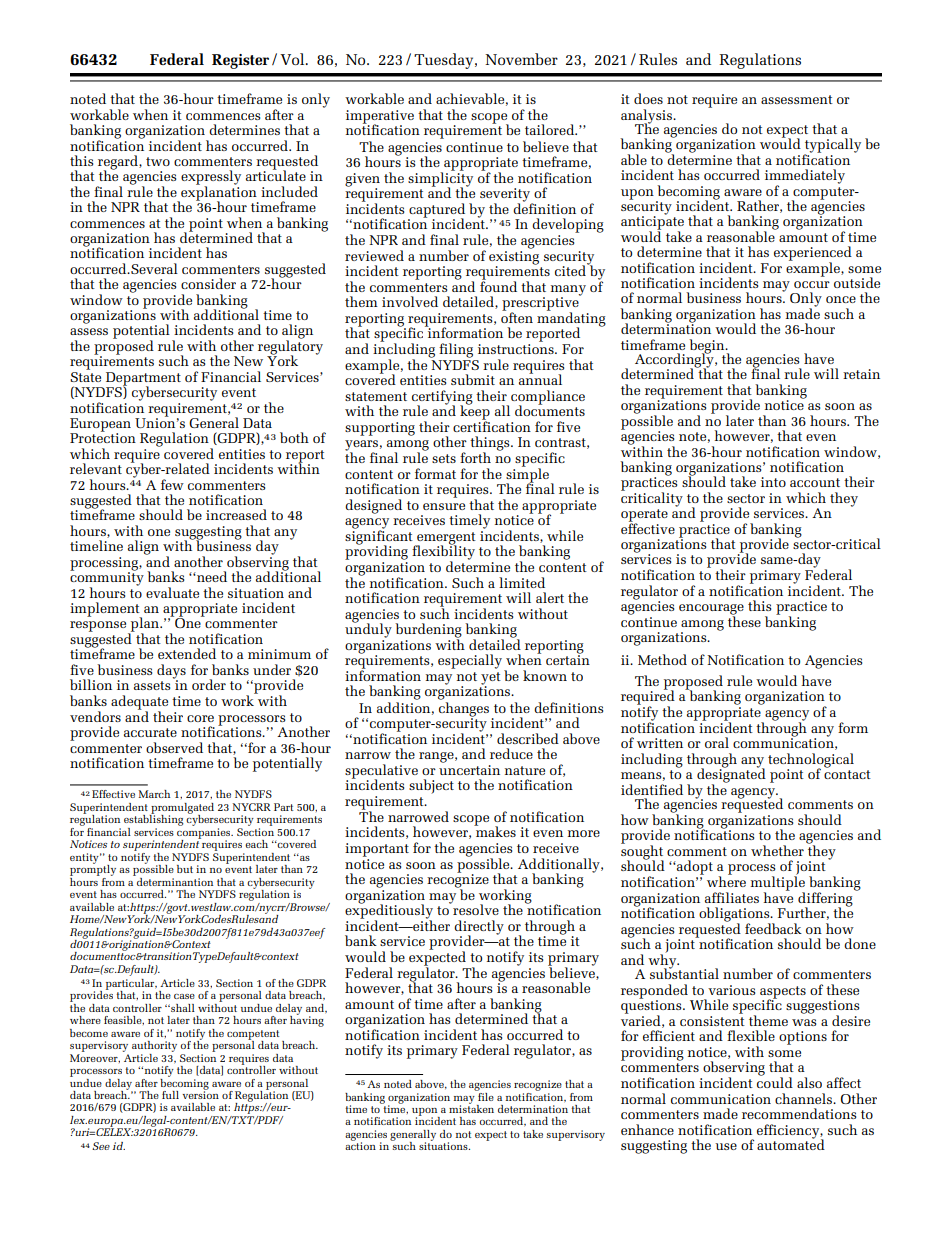 The image size is (952, 1233). What do you see at coordinates (170, 1095) in the screenshot?
I see `full` at bounding box center [170, 1095].
